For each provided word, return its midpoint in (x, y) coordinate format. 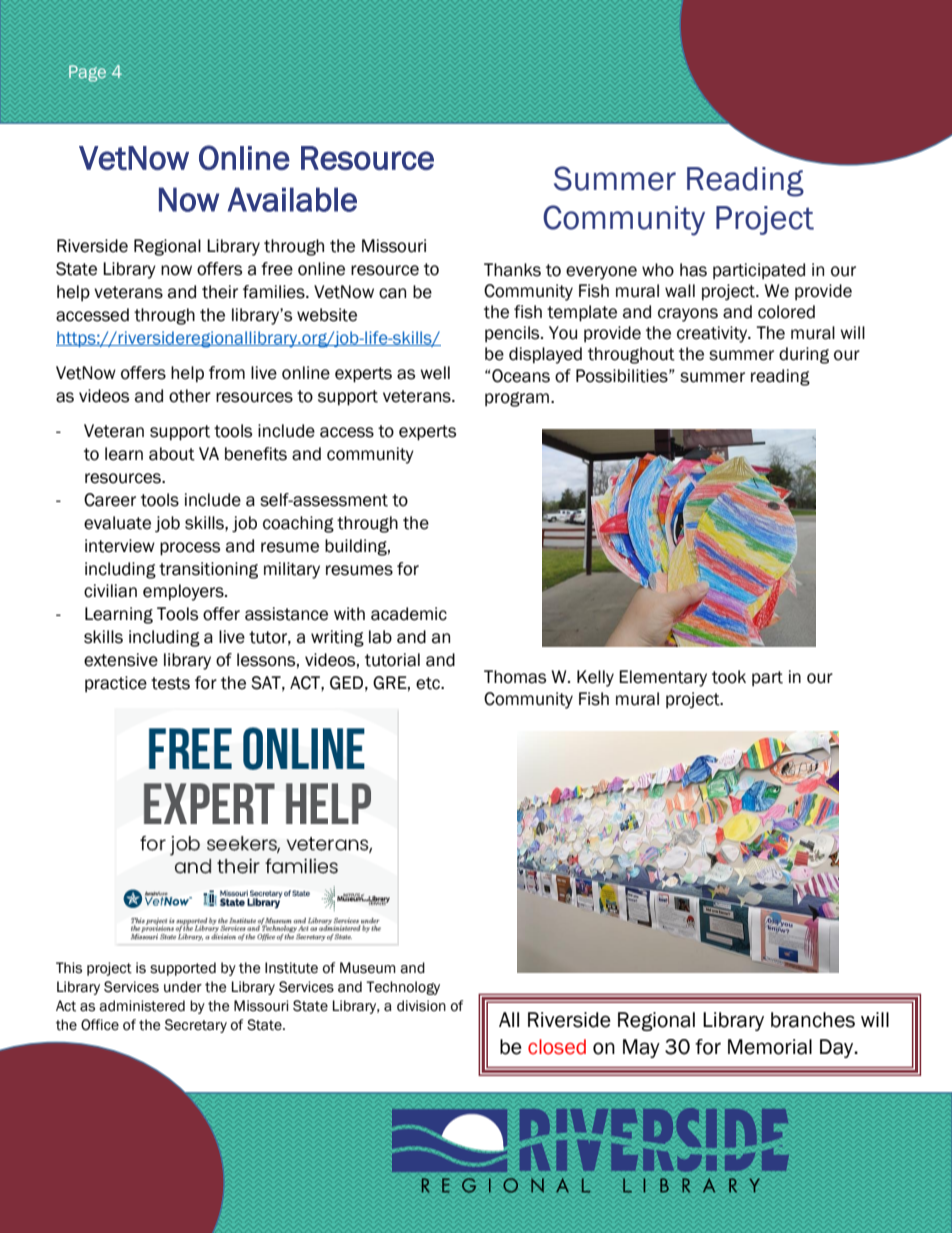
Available (292, 199)
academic (409, 614)
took (729, 677)
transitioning (208, 570)
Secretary (196, 1026)
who (658, 270)
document (445, 84)
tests (170, 683)
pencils (513, 334)
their (220, 292)
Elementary (663, 678)
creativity (713, 334)
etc (429, 683)
